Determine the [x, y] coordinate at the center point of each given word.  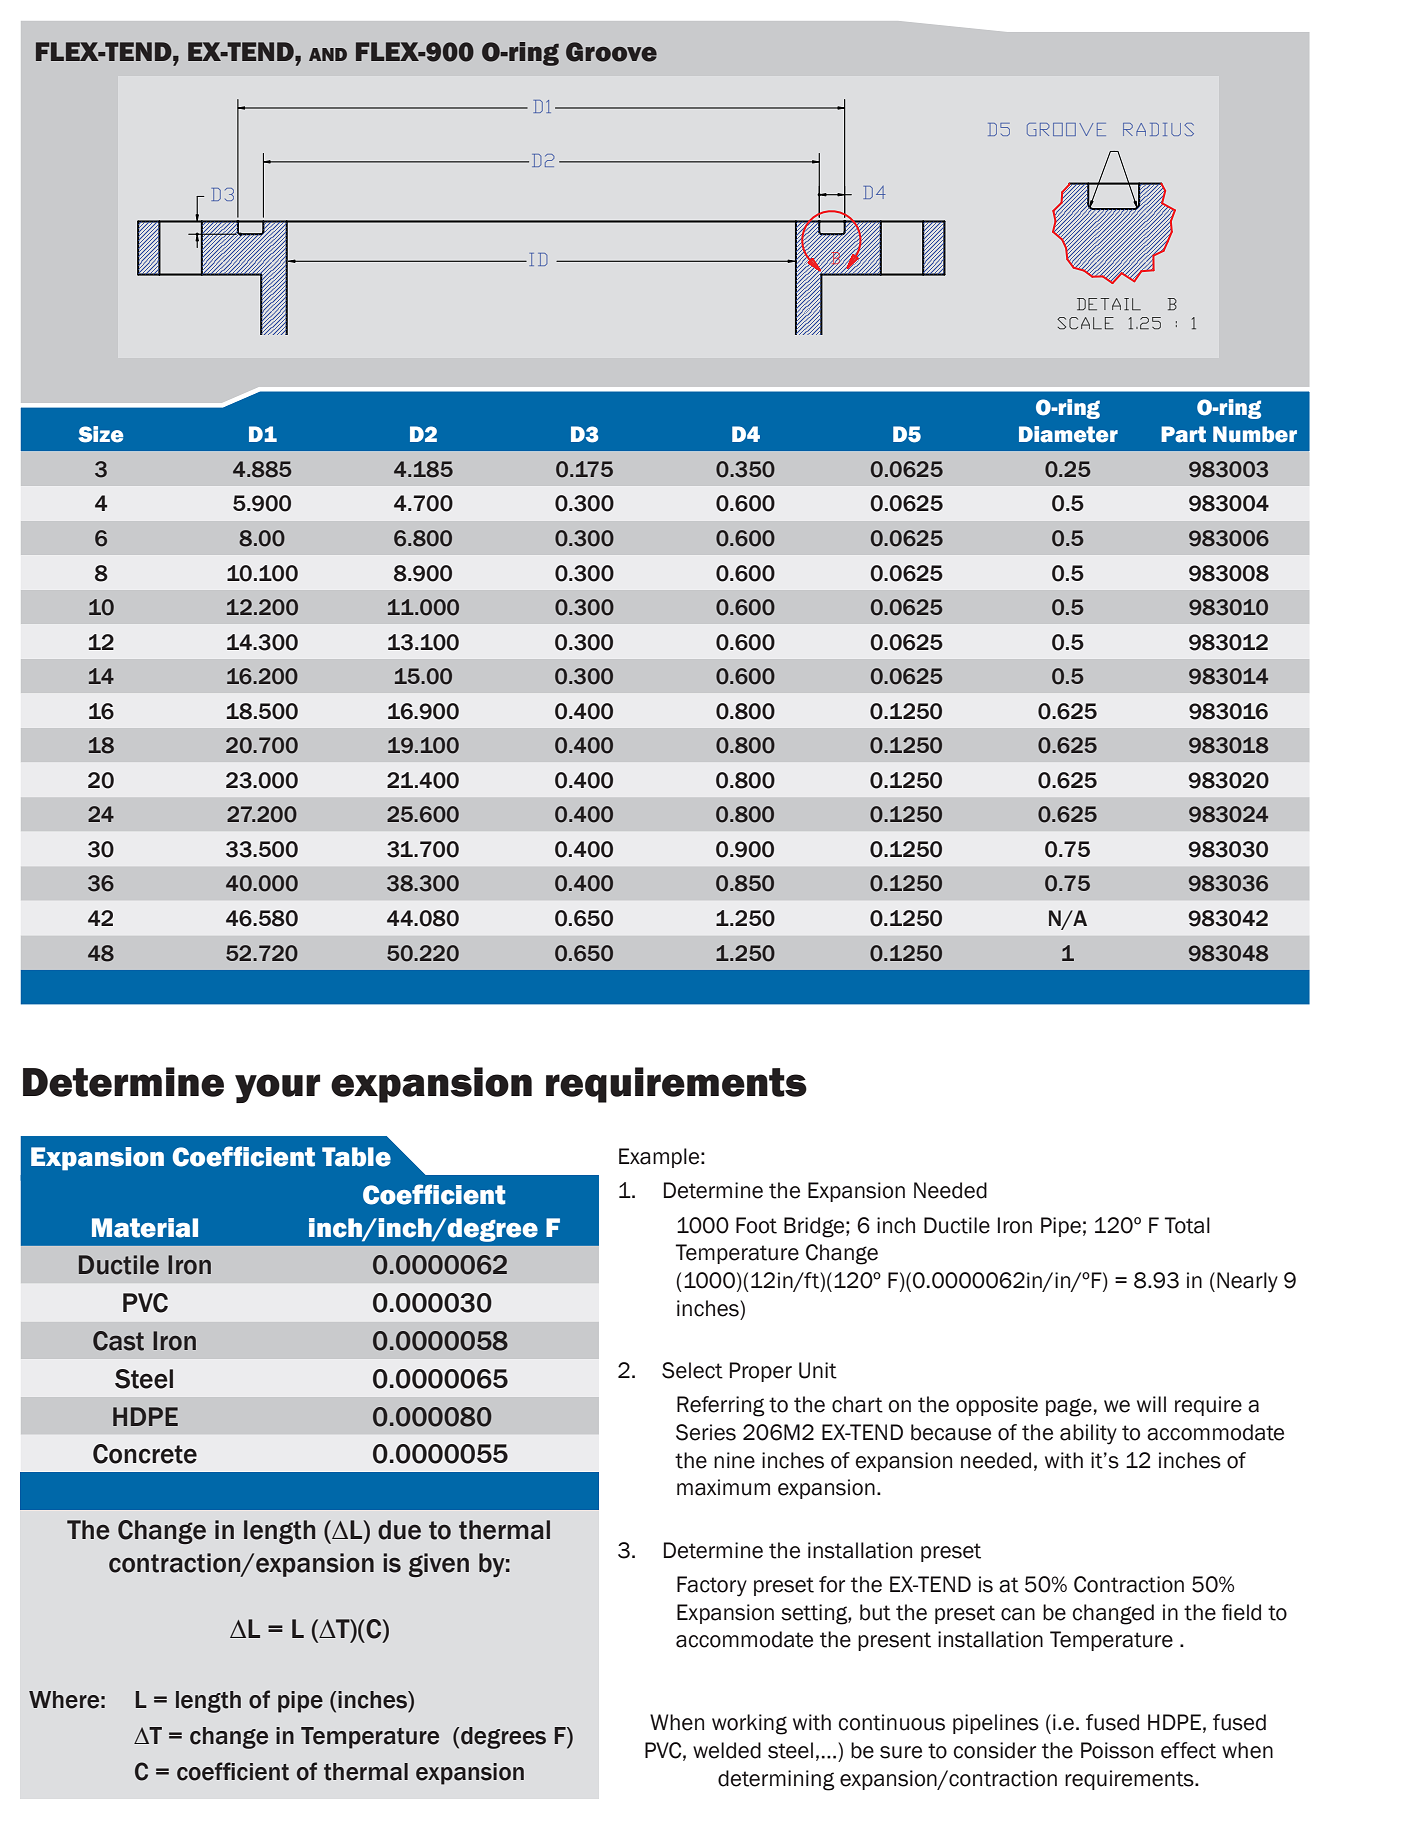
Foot [756, 1225]
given [439, 1565]
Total [1187, 1225]
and [328, 54]
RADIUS [1158, 129]
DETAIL [1109, 304]
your [277, 1088]
